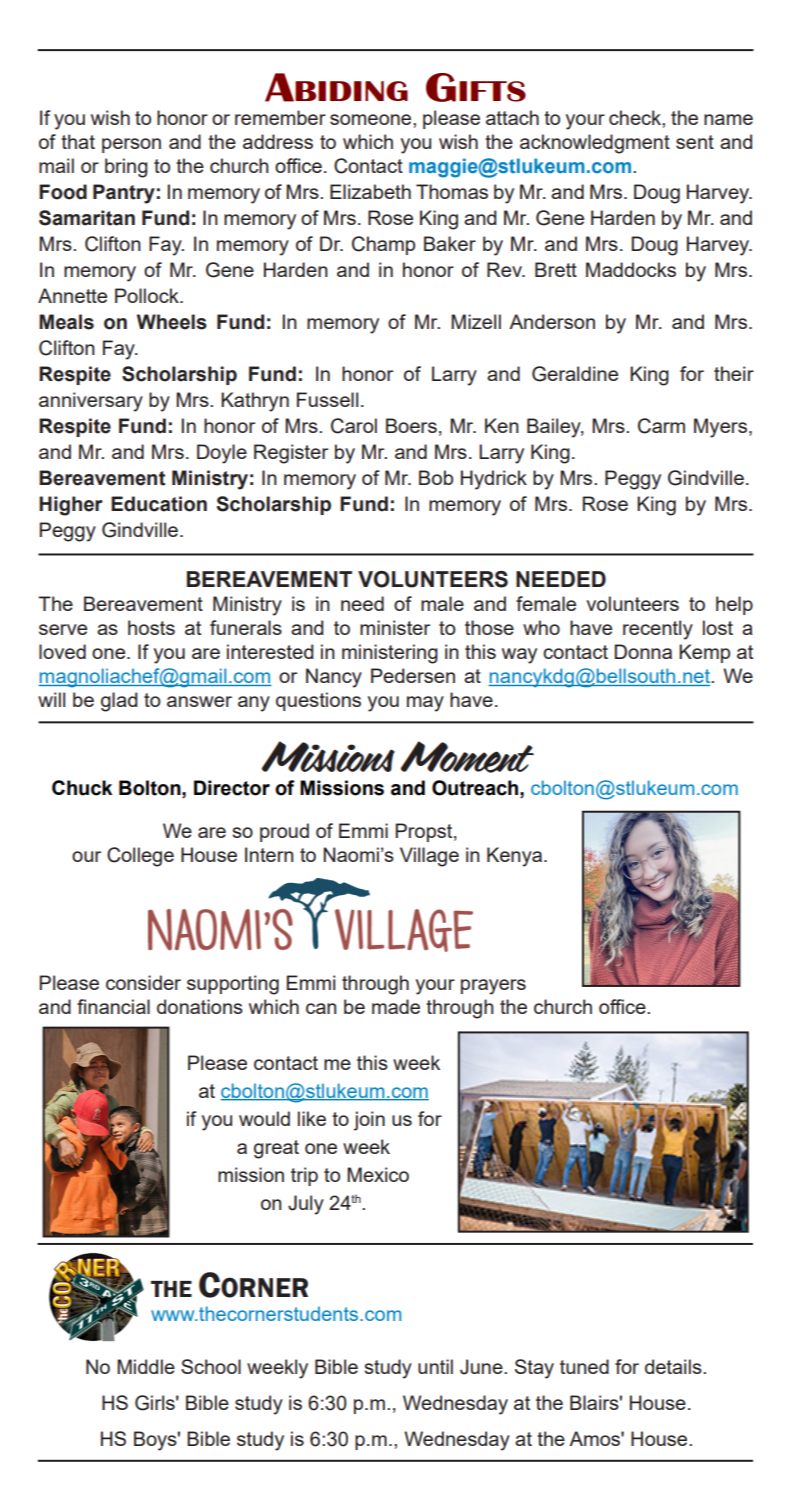 This screenshot has height=1512, width=792. What do you see at coordinates (372, 119) in the screenshot?
I see `someone` at bounding box center [372, 119].
